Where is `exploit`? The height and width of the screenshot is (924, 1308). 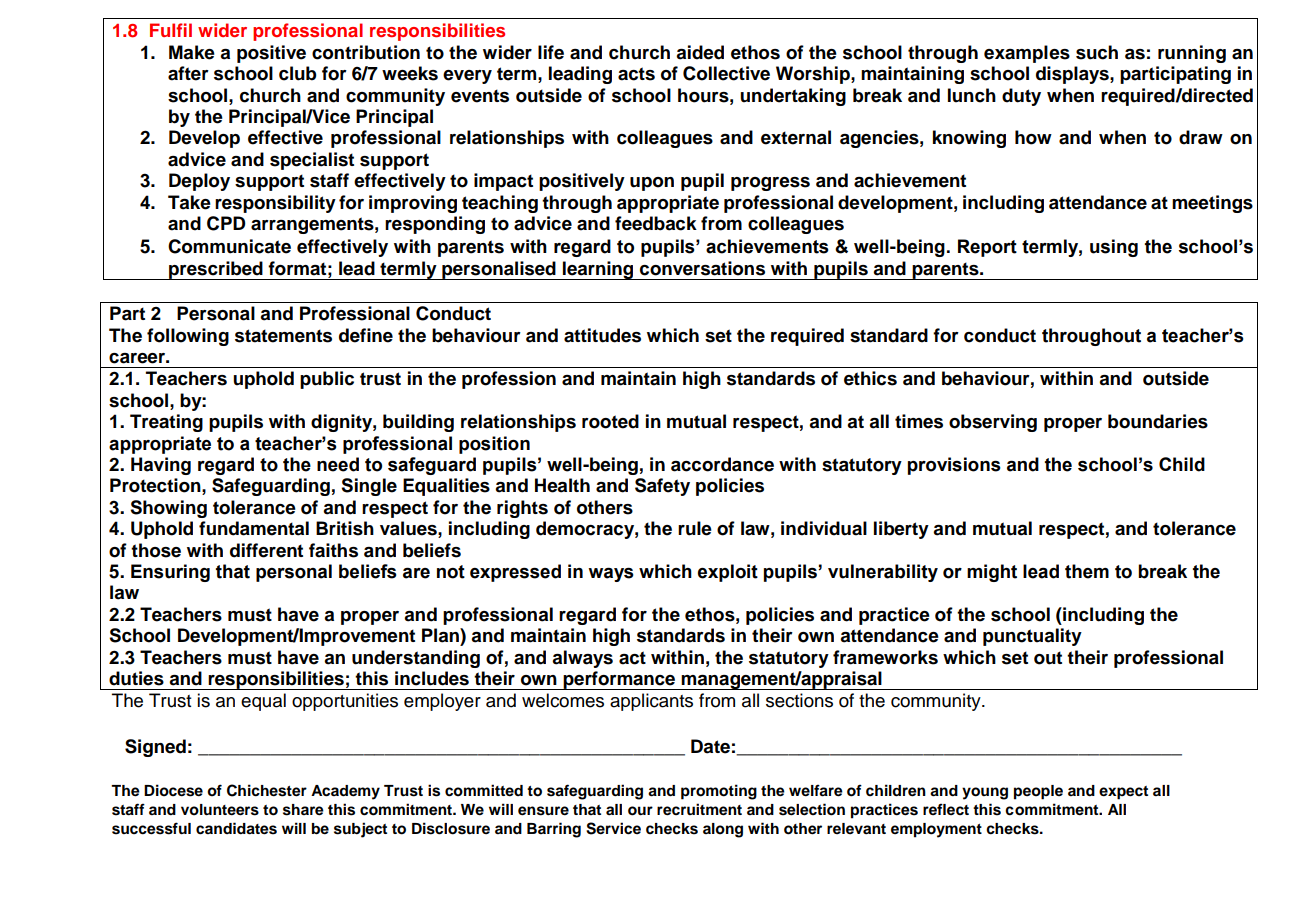 exploit is located at coordinates (728, 573).
